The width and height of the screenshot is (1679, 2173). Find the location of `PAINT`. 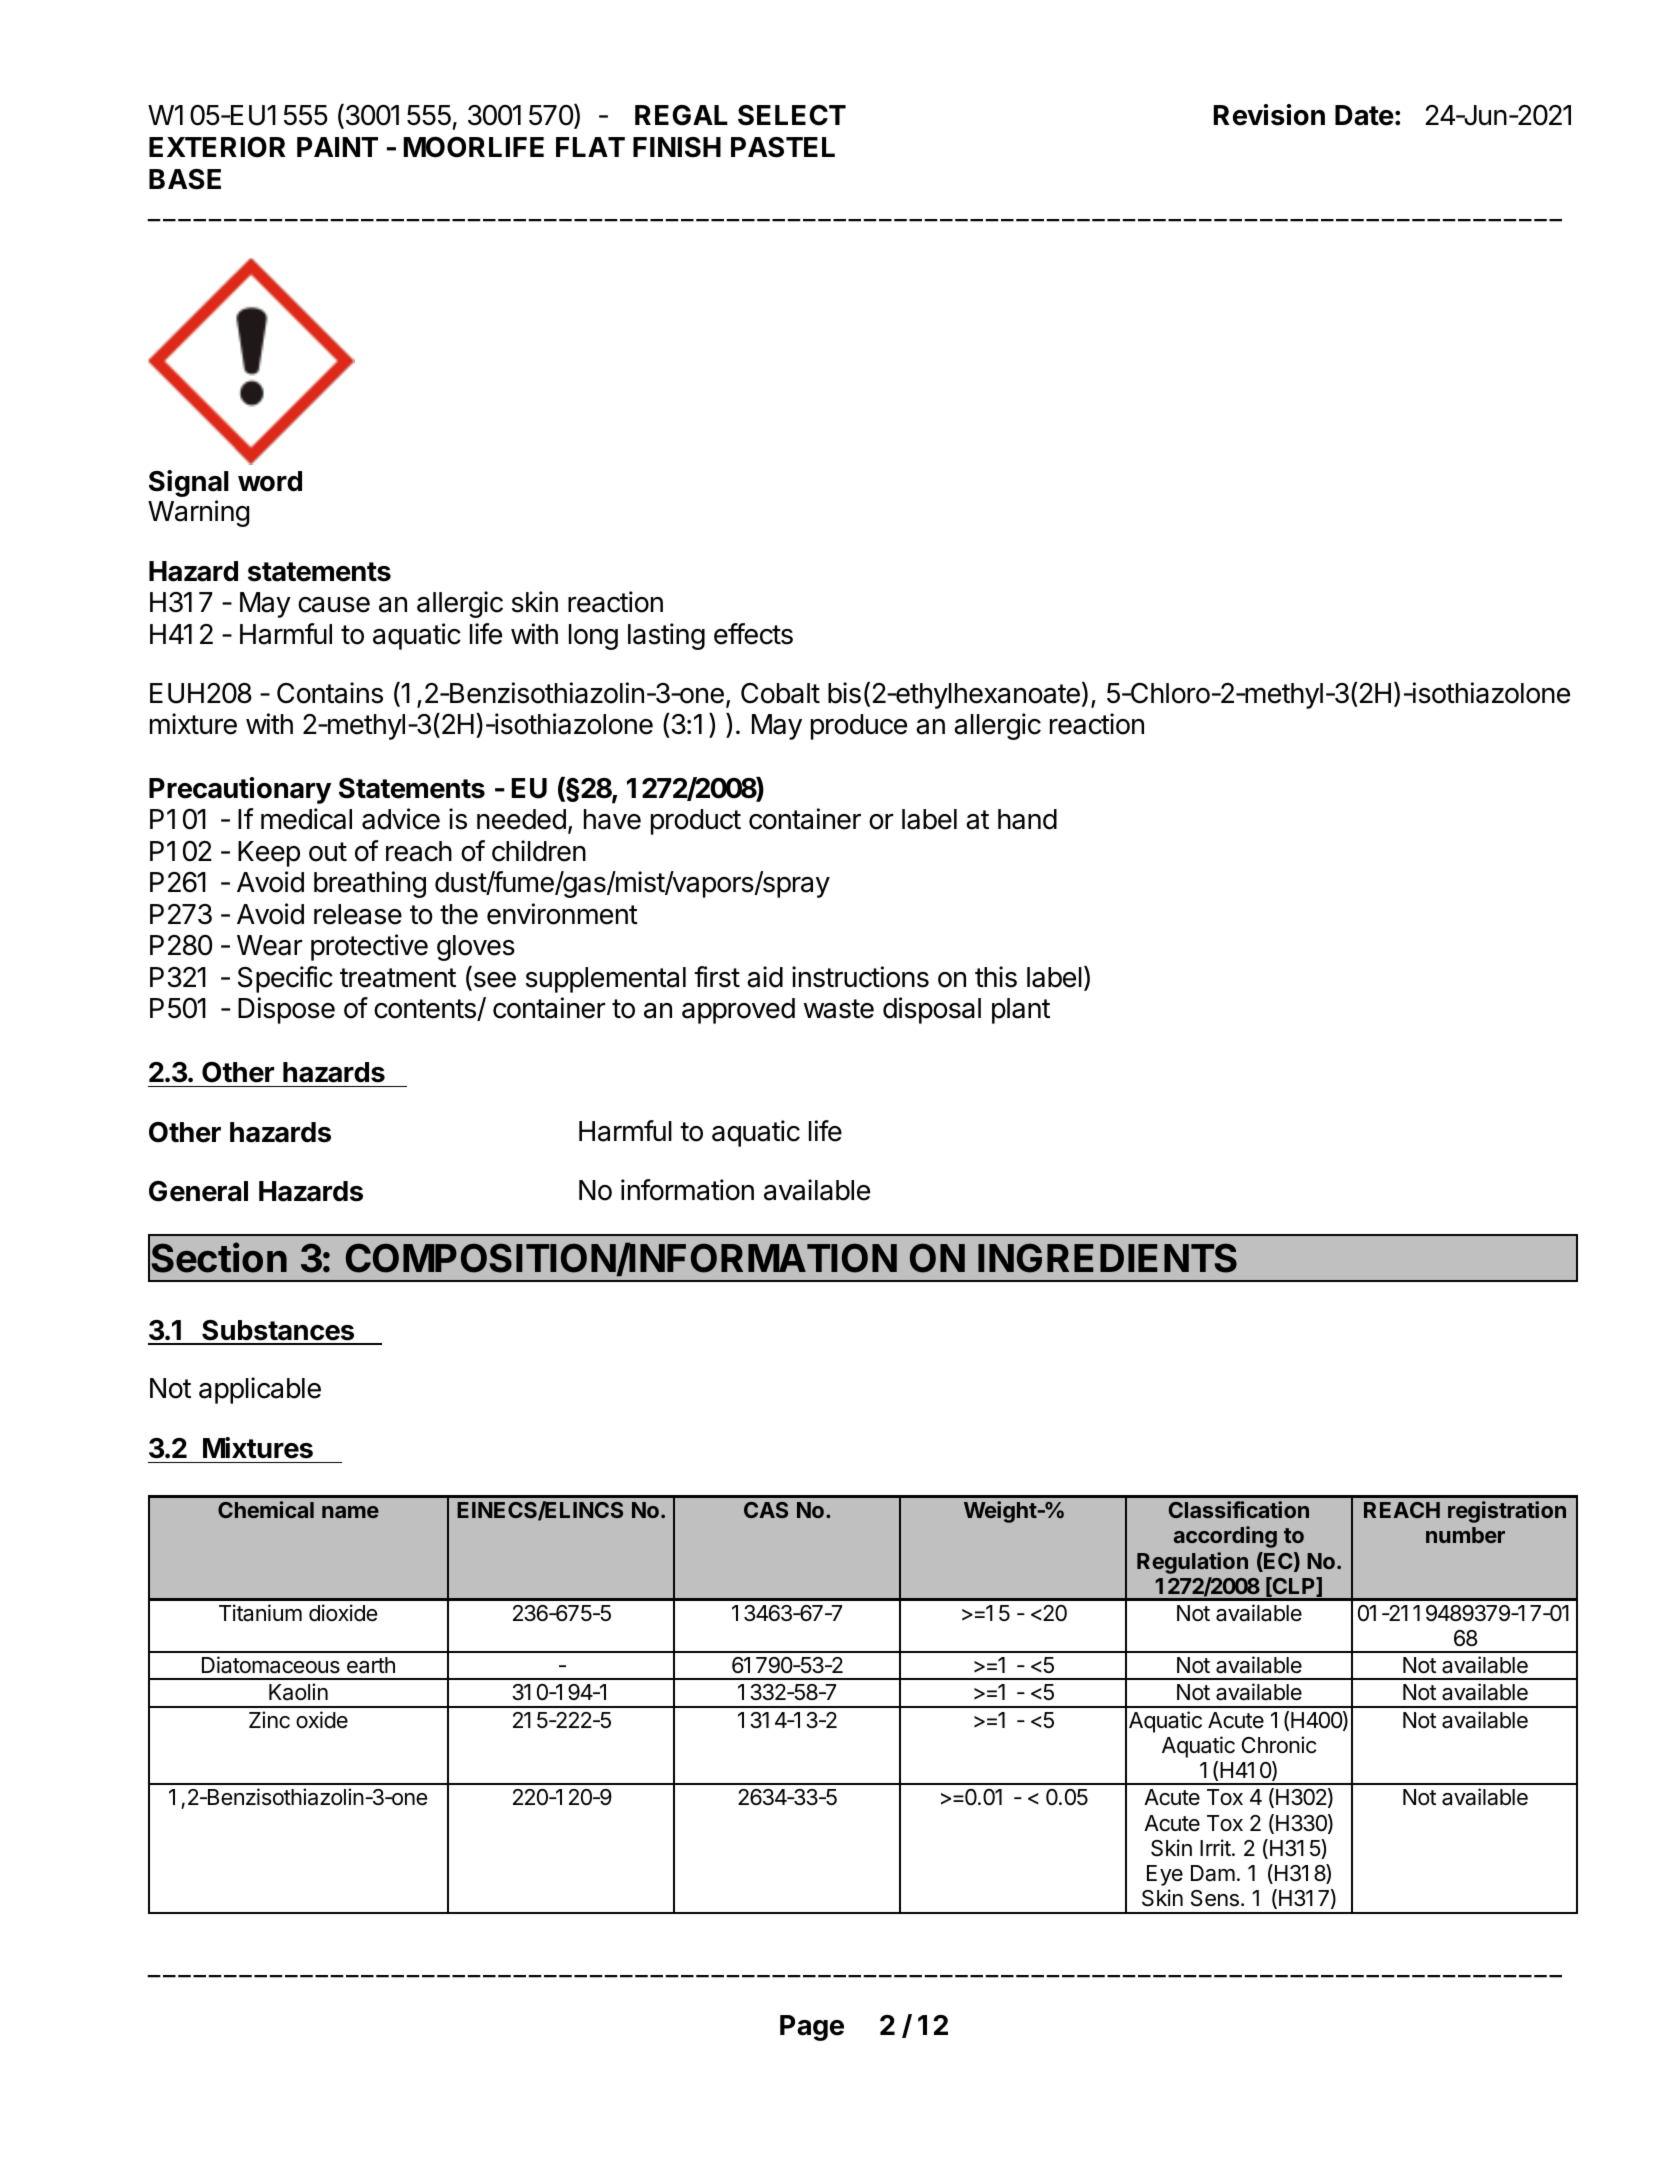

PAINT is located at coordinates (337, 147).
